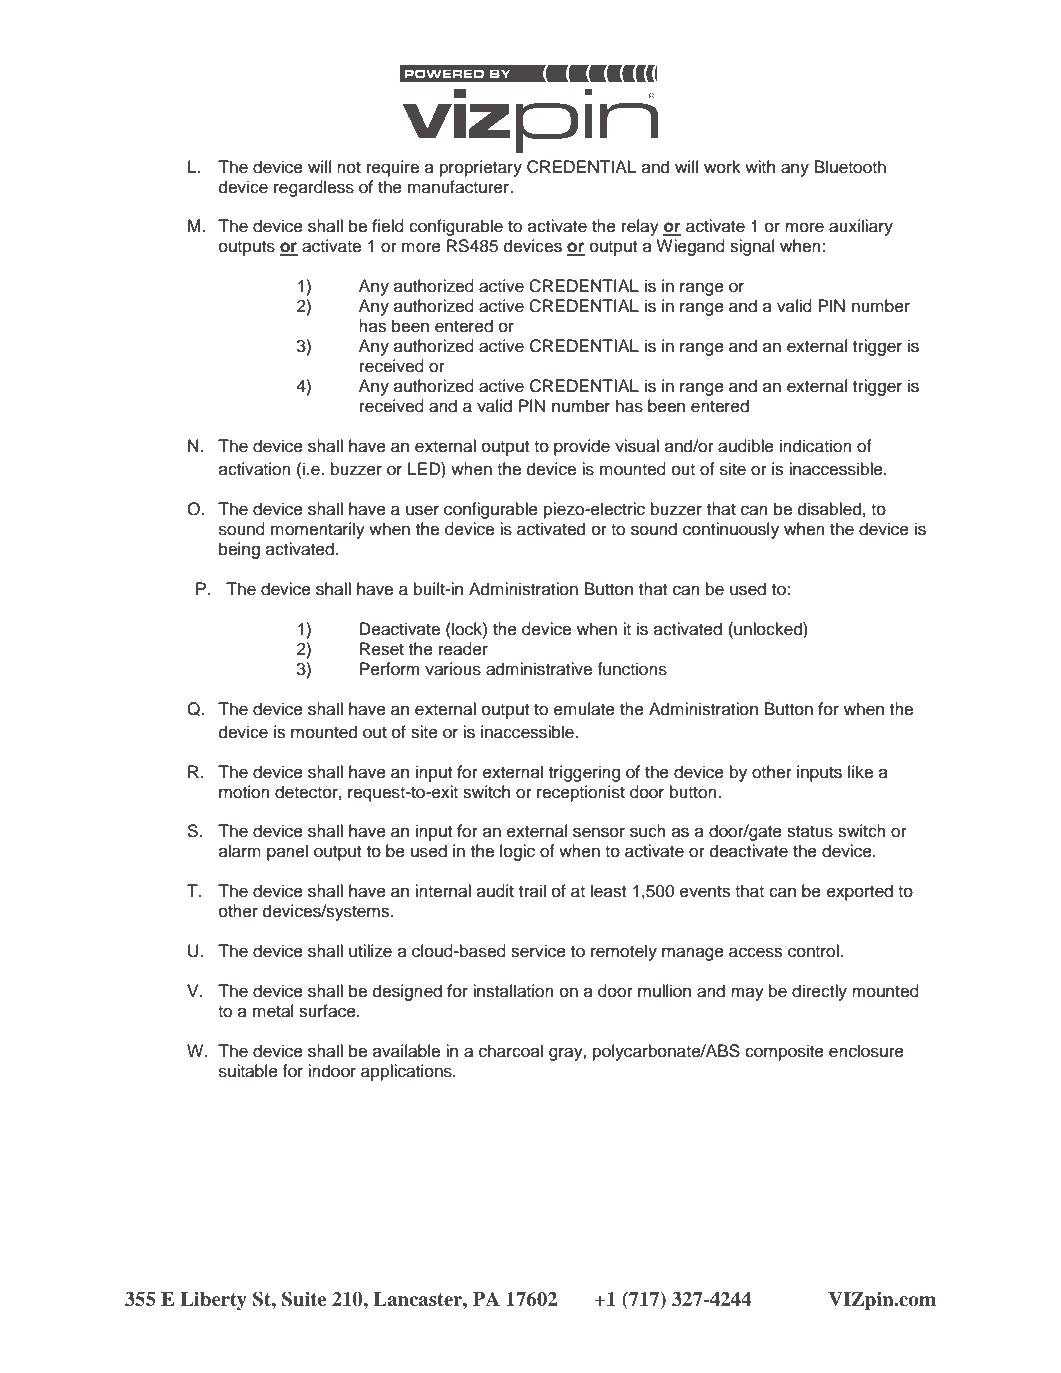 The height and width of the screenshot is (1373, 1061). What do you see at coordinates (304, 1299) in the screenshot?
I see `Suite` at bounding box center [304, 1299].
